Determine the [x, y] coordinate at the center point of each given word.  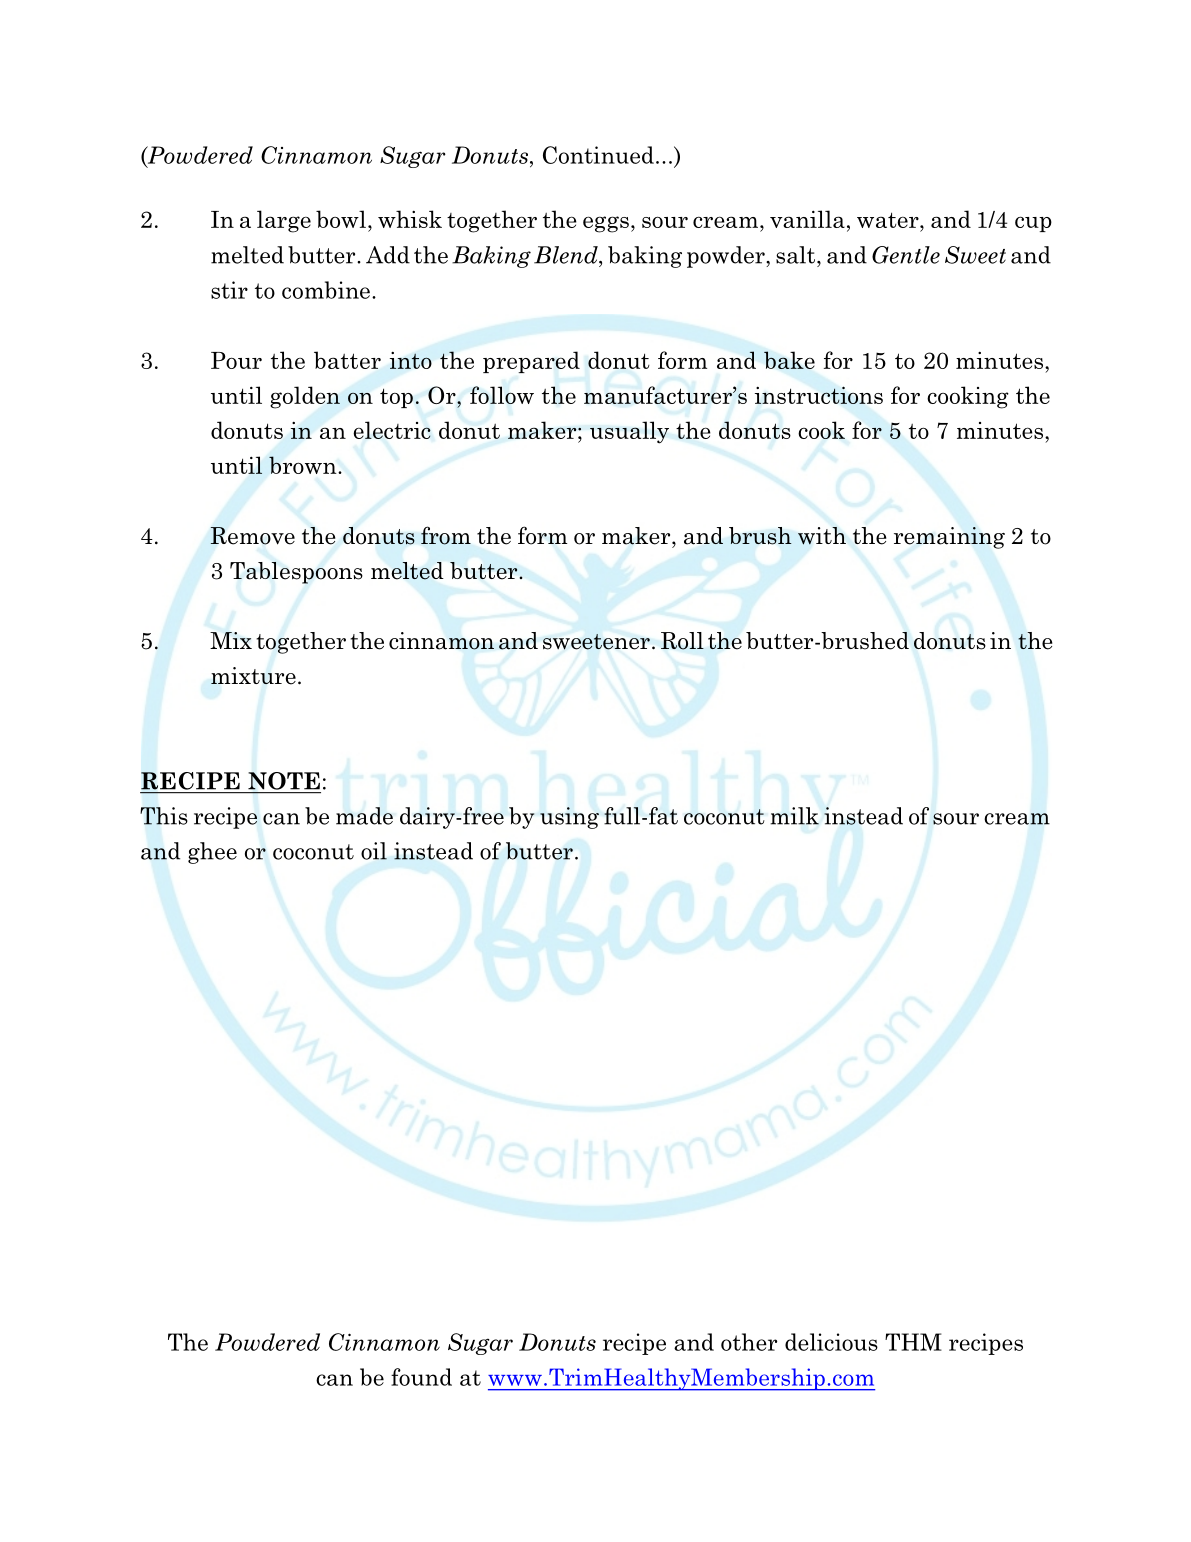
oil [374, 851]
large [284, 221]
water [889, 220]
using [569, 818]
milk [794, 816]
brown [304, 465]
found [421, 1377]
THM [913, 1342]
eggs [606, 224]
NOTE [284, 781]
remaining [949, 538]
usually [629, 432]
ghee [212, 853]
